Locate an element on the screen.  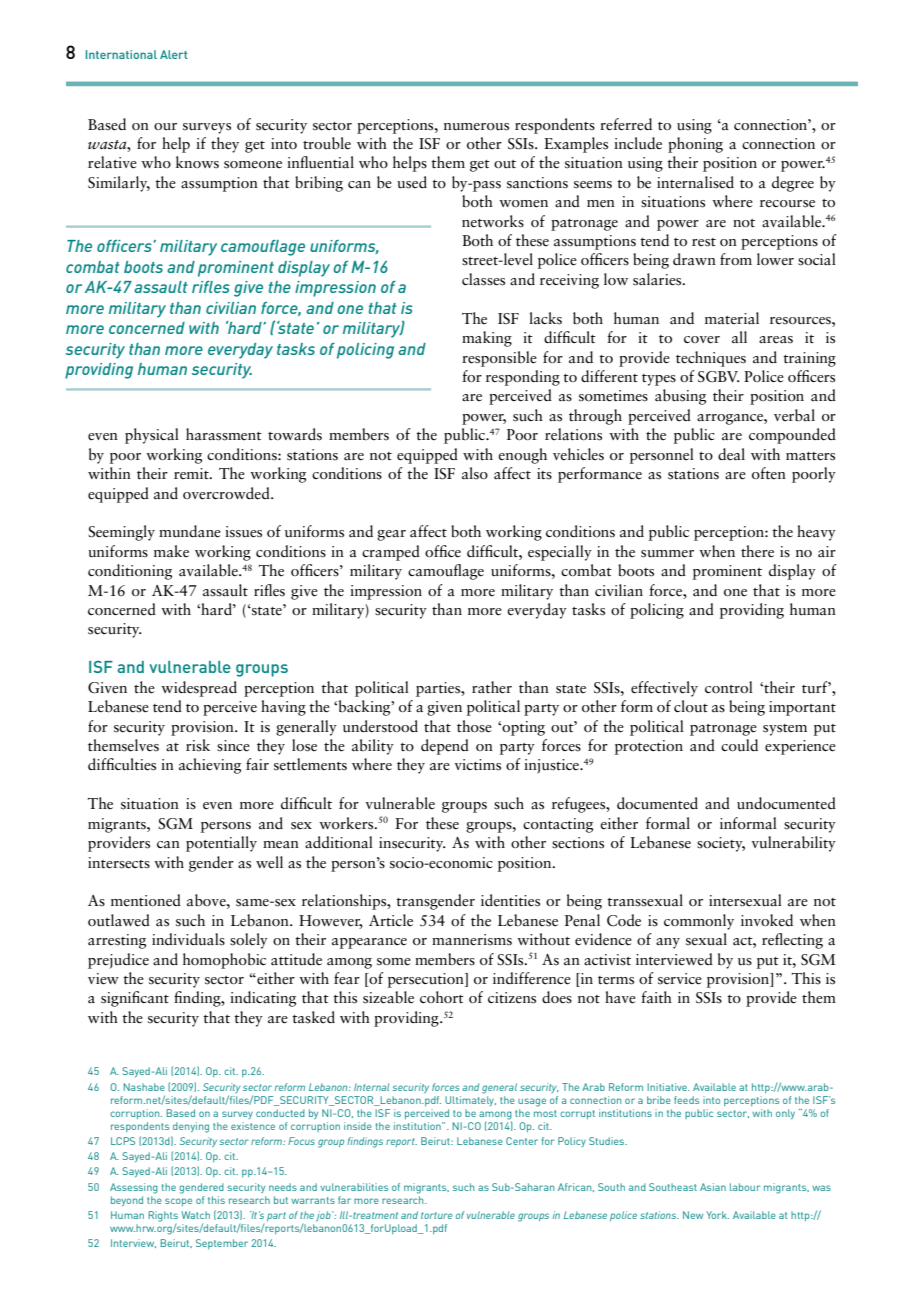
Watch is located at coordinates (195, 1215).
